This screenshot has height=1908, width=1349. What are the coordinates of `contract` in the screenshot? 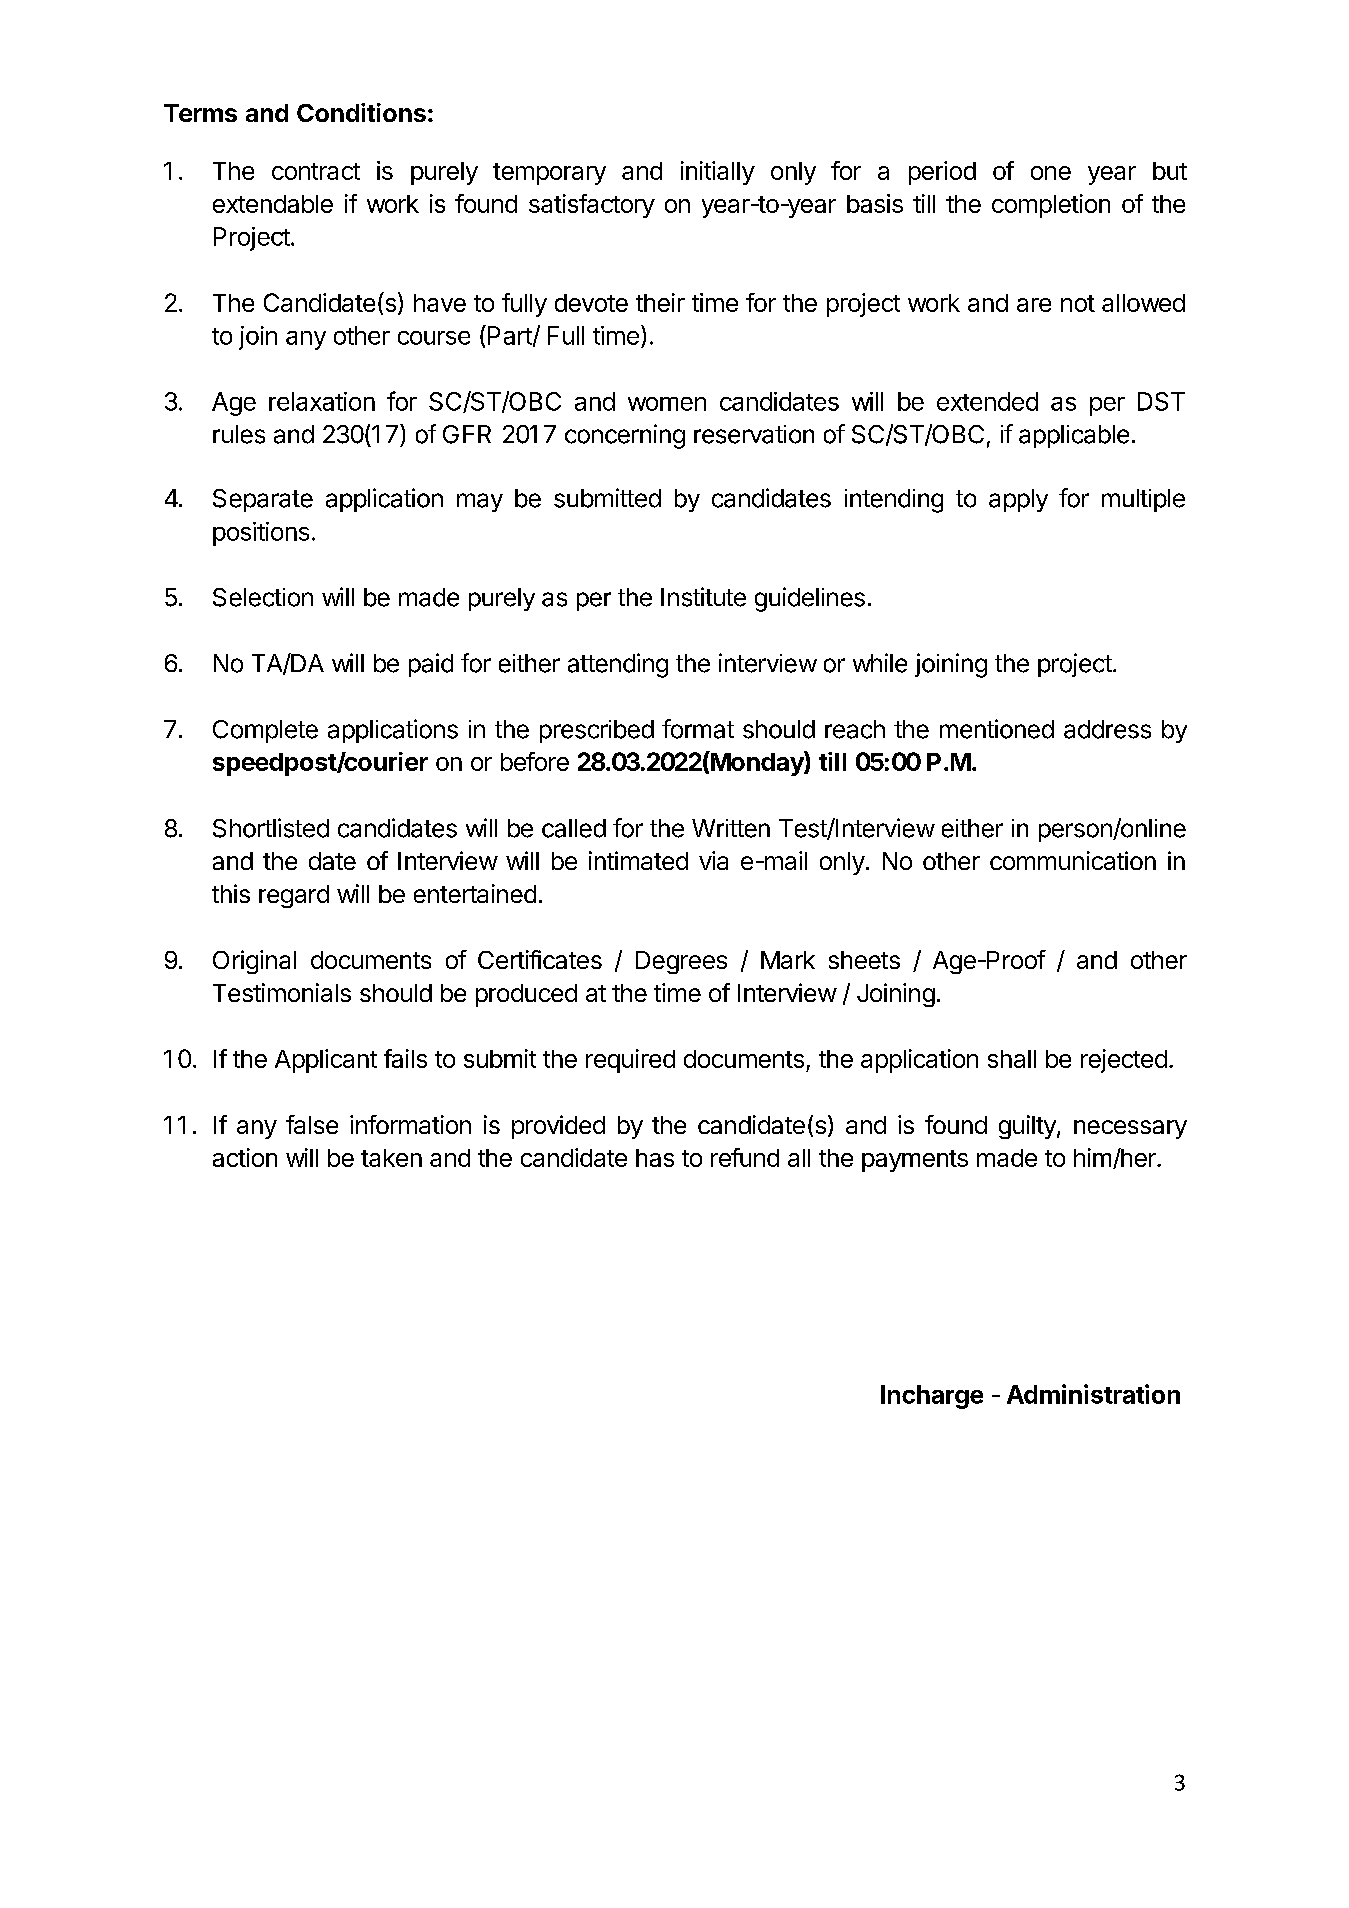 It's located at (316, 171).
